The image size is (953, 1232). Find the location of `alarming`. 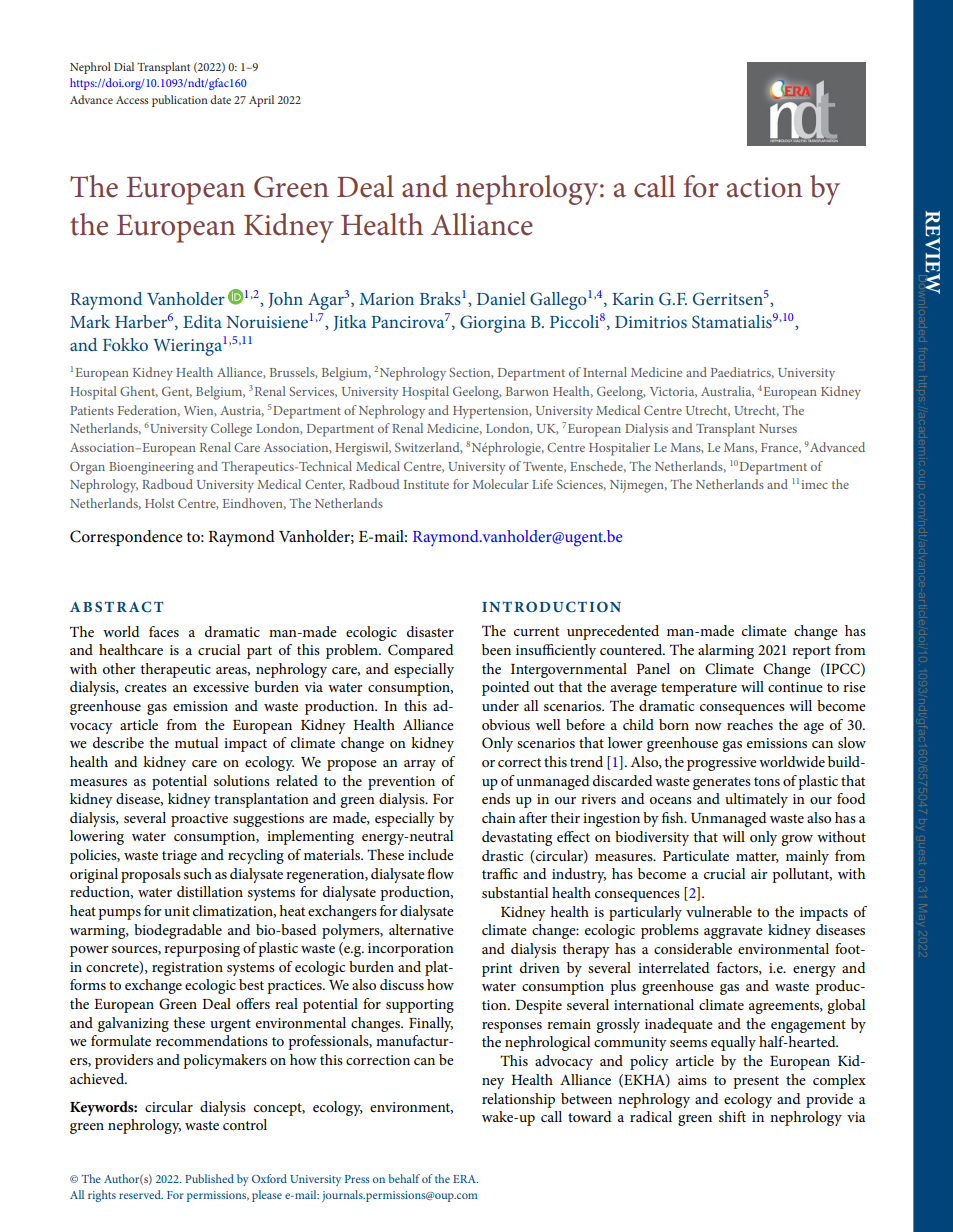

alarming is located at coordinates (726, 651).
